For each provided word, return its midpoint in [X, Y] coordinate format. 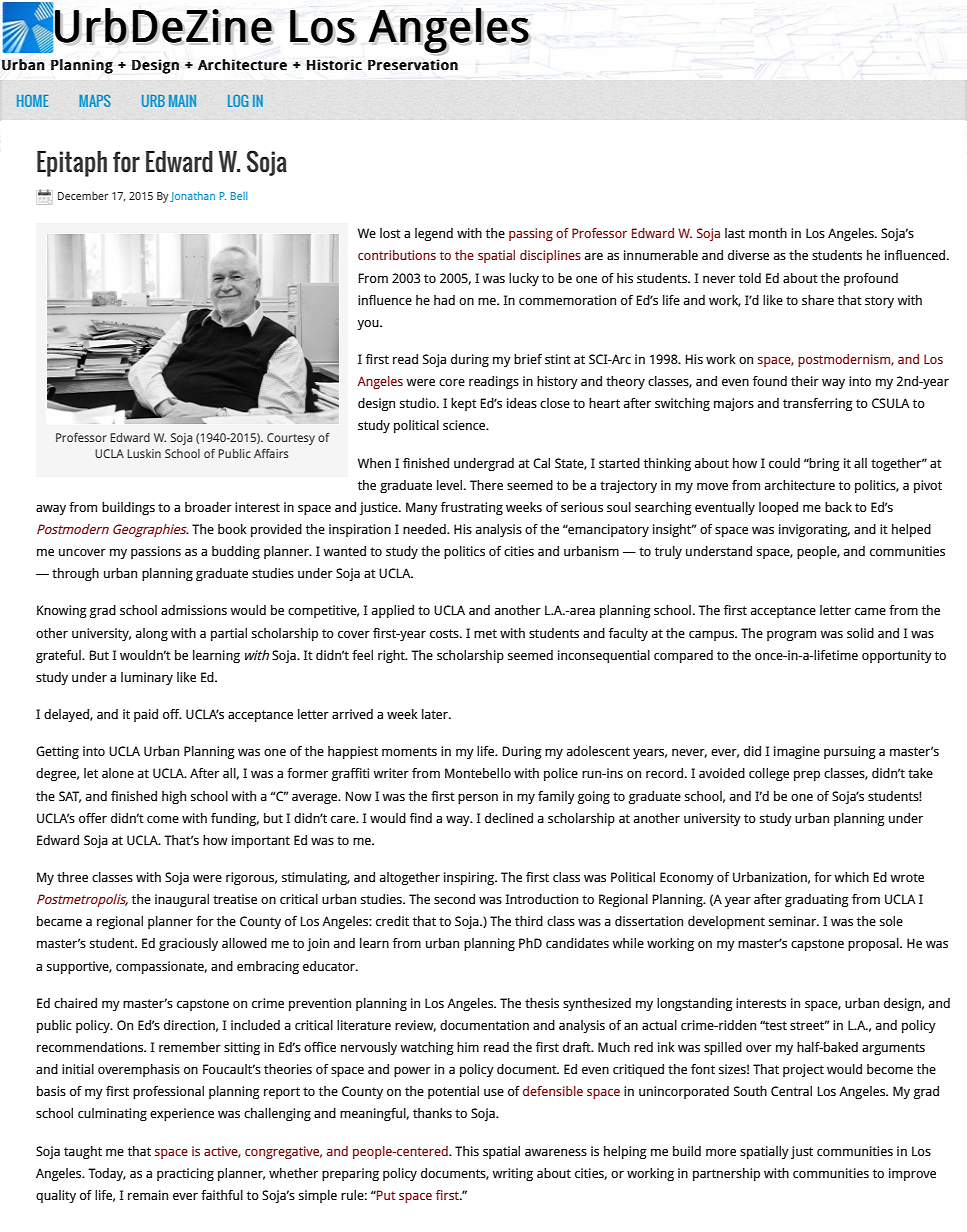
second [454, 899]
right [392, 656]
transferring [818, 404]
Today [107, 1174]
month [768, 233]
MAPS [95, 101]
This [467, 1151]
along [152, 634]
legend [434, 234]
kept [464, 404]
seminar [793, 921]
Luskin [144, 453]
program [791, 636]
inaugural [182, 900]
